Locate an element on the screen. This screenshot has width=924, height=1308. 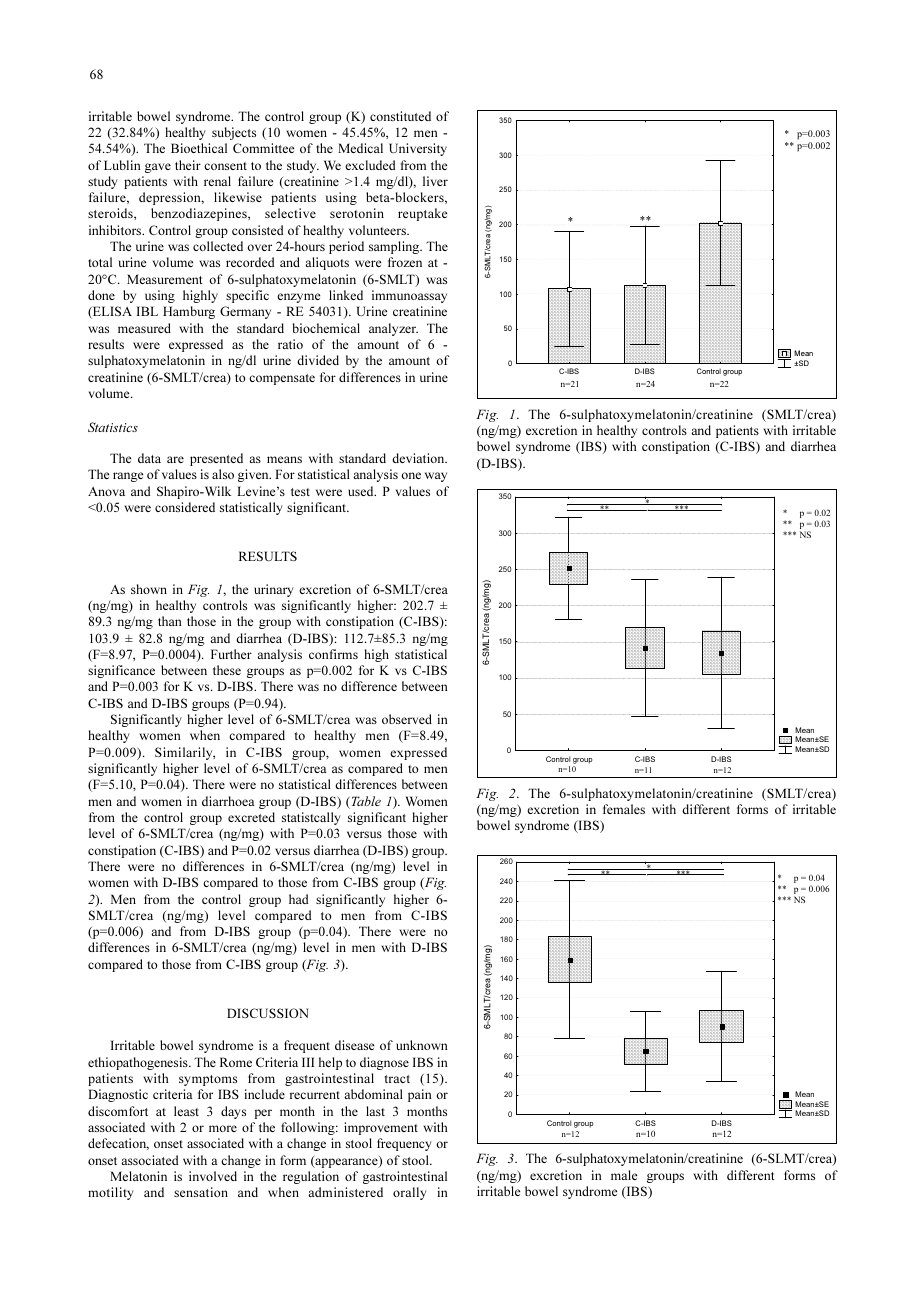
defecation is located at coordinates (118, 1144).
